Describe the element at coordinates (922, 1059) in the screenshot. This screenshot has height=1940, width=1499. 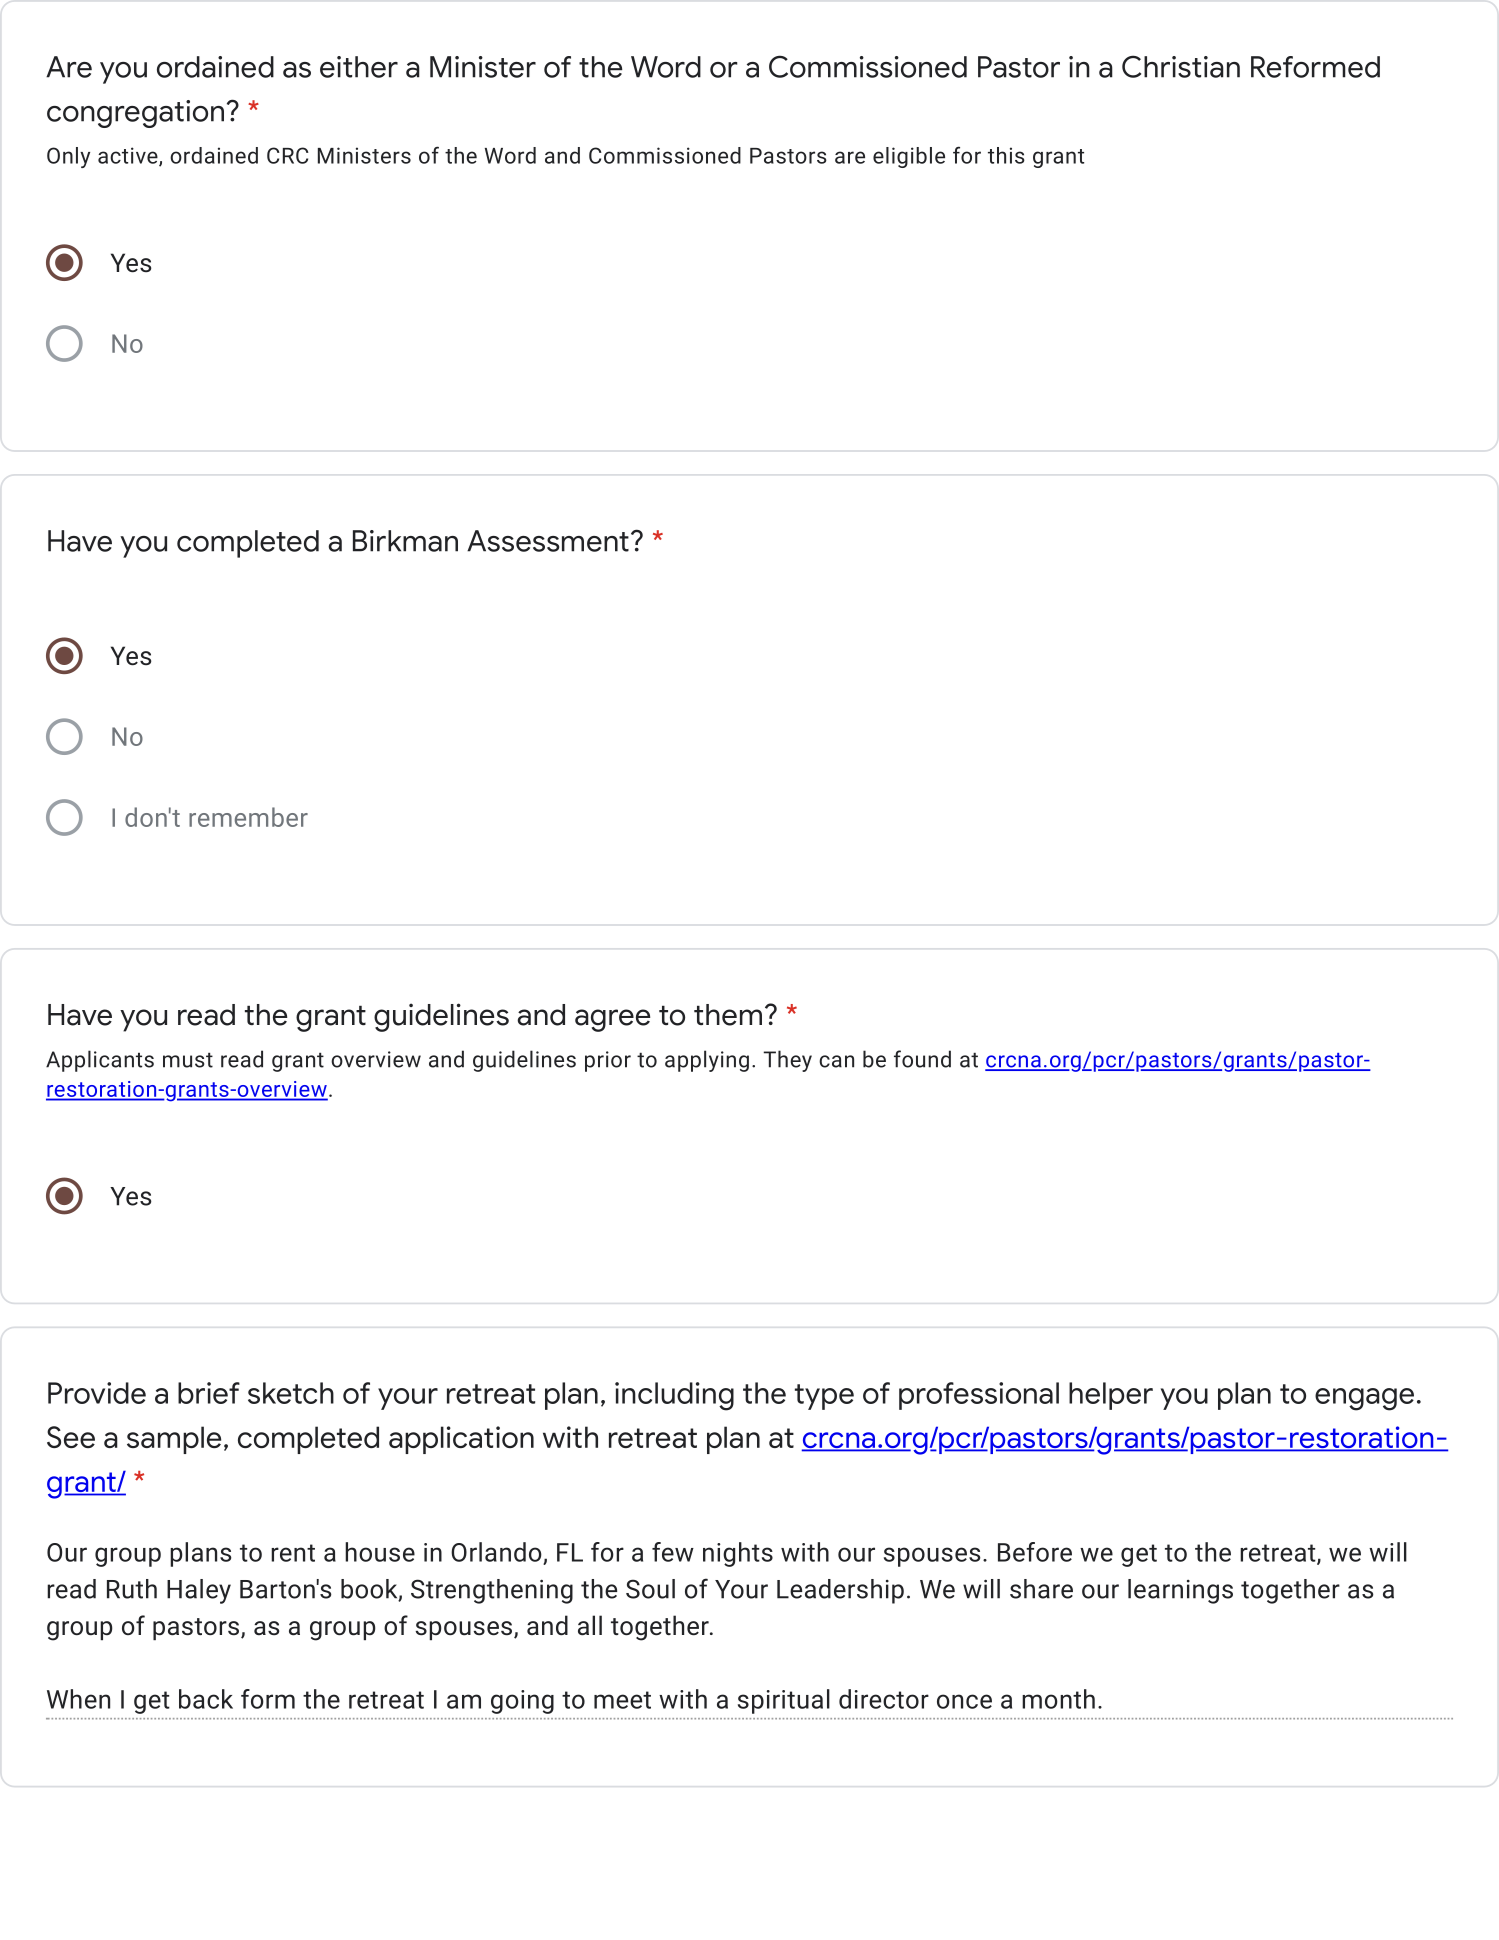
I see `found` at that location.
